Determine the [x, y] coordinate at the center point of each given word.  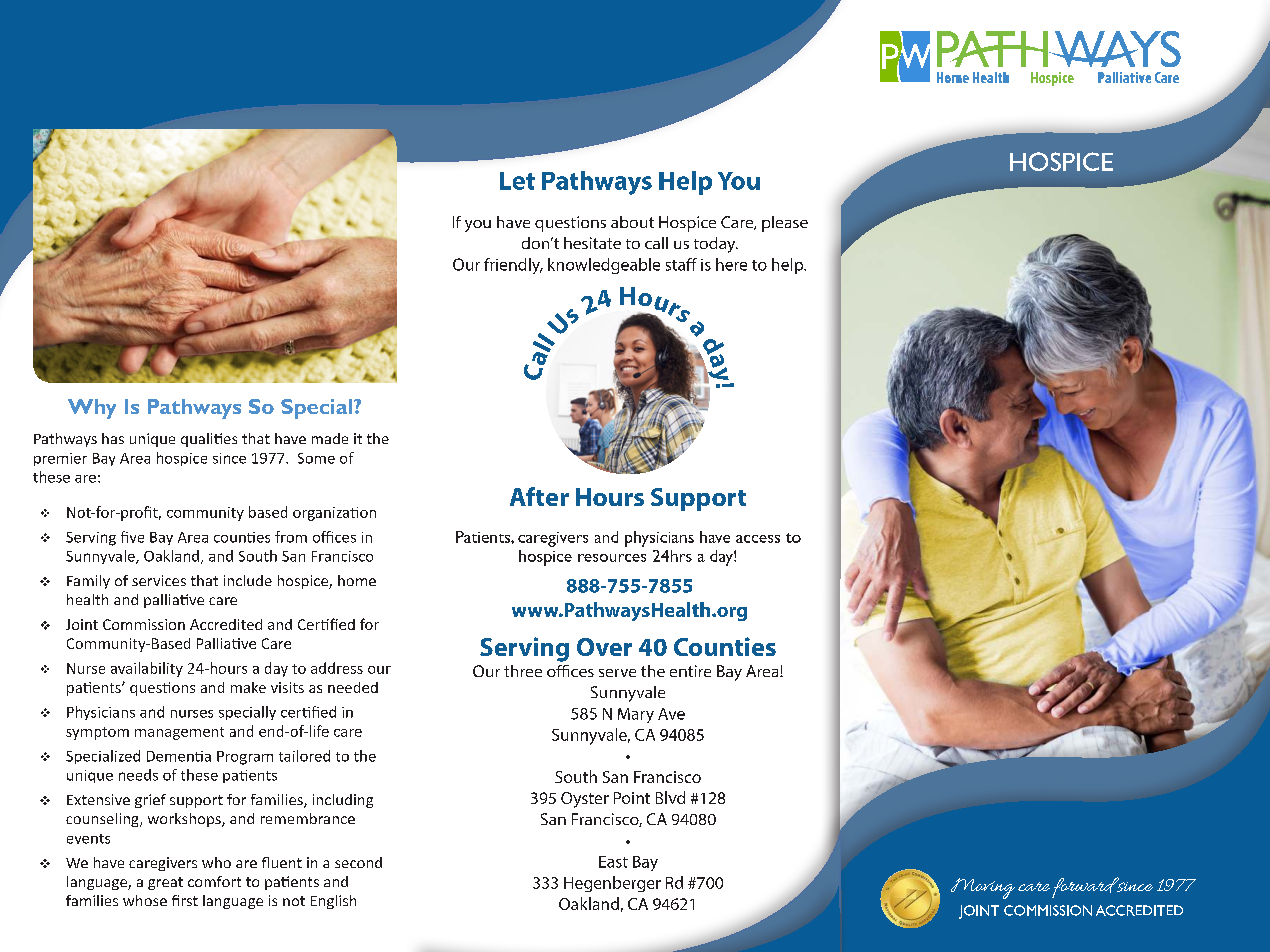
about [632, 222]
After [539, 496]
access [758, 539]
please [785, 224]
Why [92, 409]
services [159, 580]
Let [517, 181]
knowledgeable [604, 266]
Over [604, 647]
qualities [209, 440]
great [165, 883]
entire [690, 671]
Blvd [670, 797]
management [179, 733]
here [731, 264]
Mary [636, 715]
